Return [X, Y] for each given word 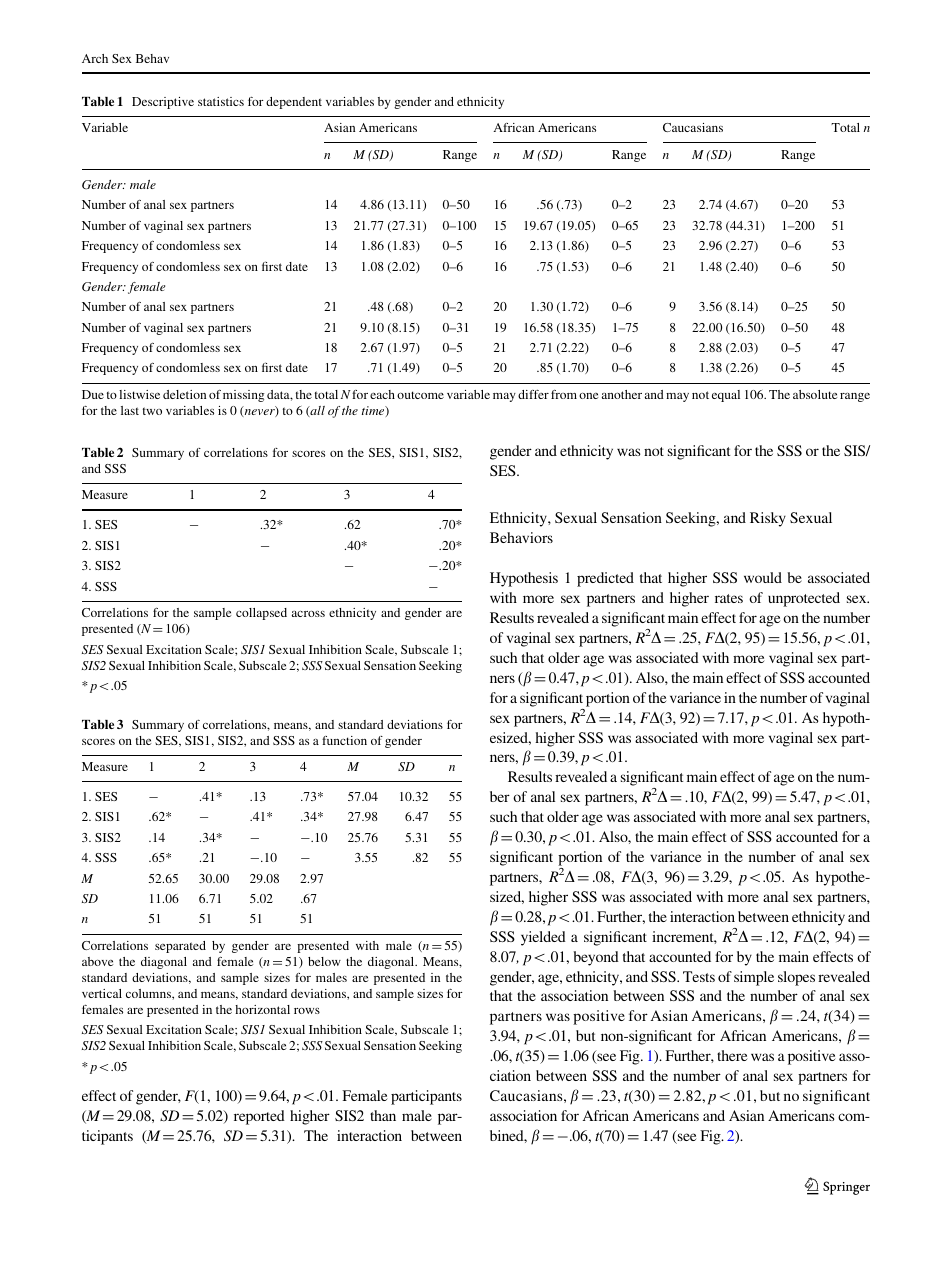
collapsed [261, 614]
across [308, 614]
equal [726, 396]
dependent [294, 103]
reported [259, 1117]
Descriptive [163, 103]
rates [729, 598]
